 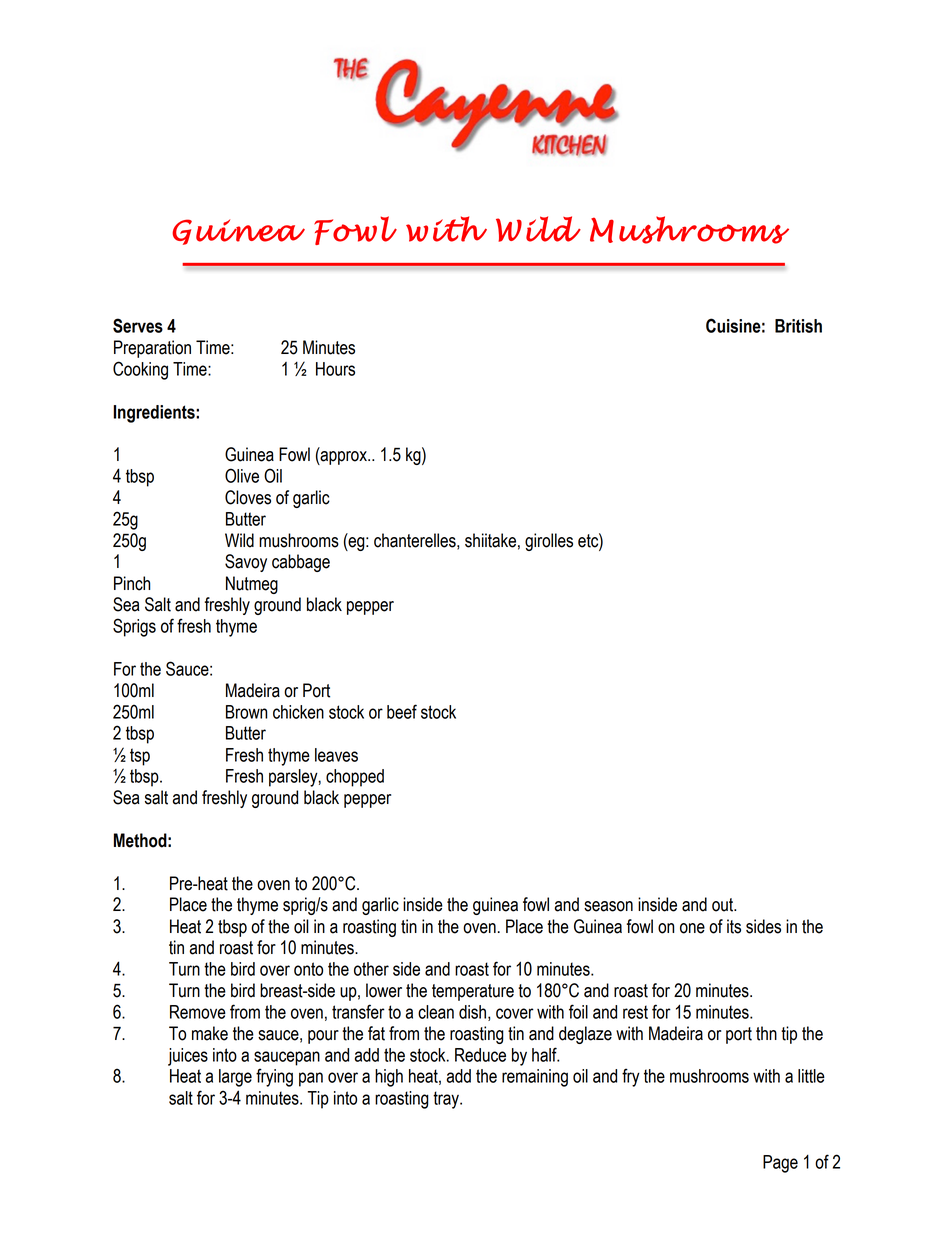 What do you see at coordinates (235, 1078) in the screenshot?
I see `large` at bounding box center [235, 1078].
